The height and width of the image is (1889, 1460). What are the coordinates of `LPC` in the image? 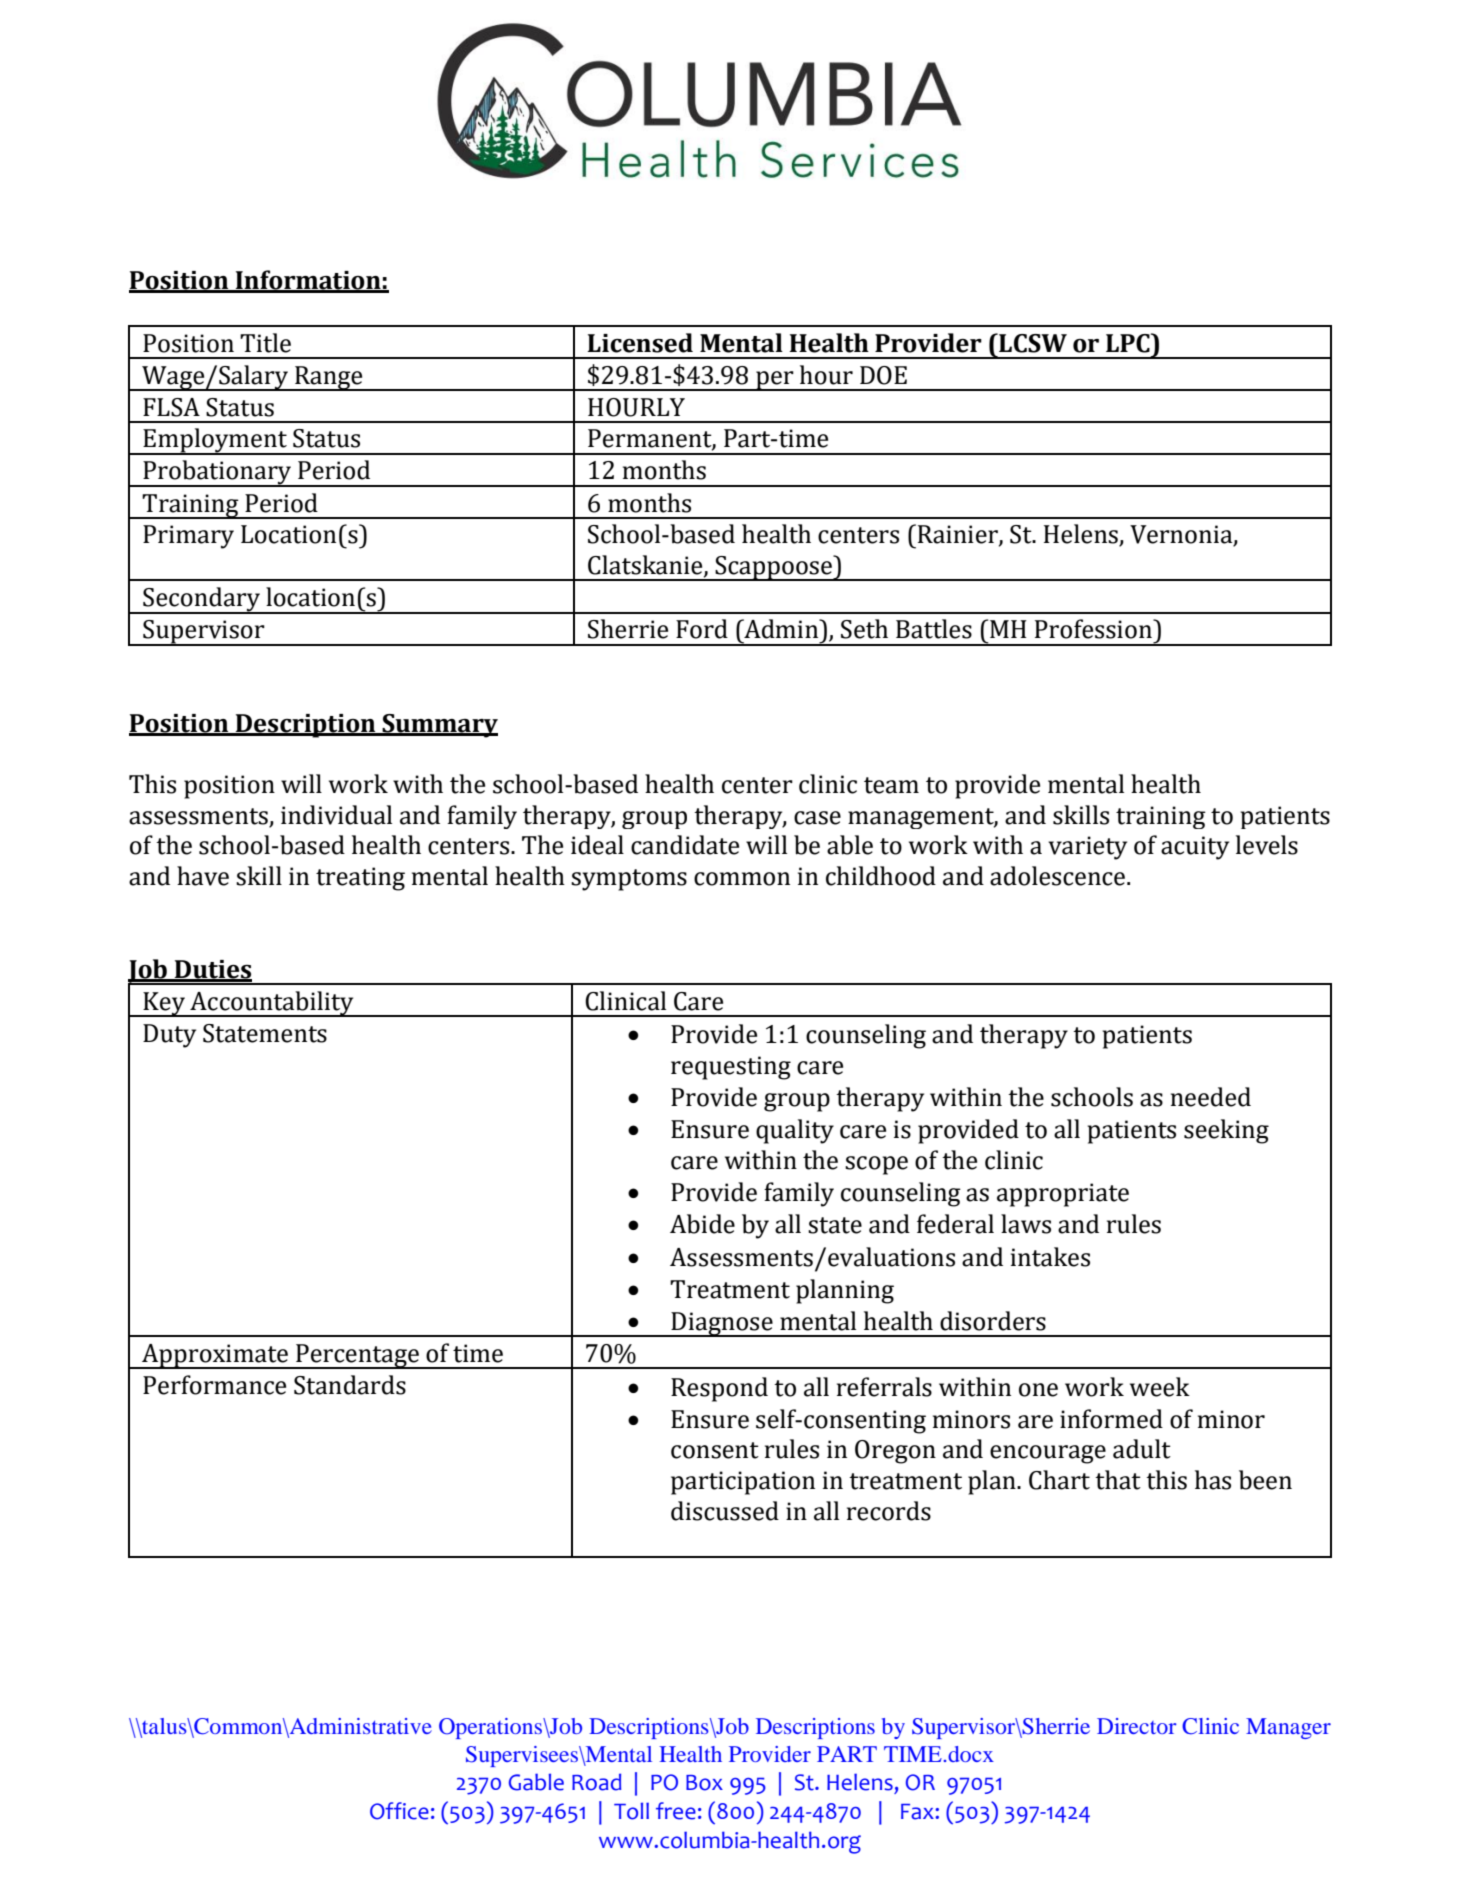 It's located at (1129, 343).
